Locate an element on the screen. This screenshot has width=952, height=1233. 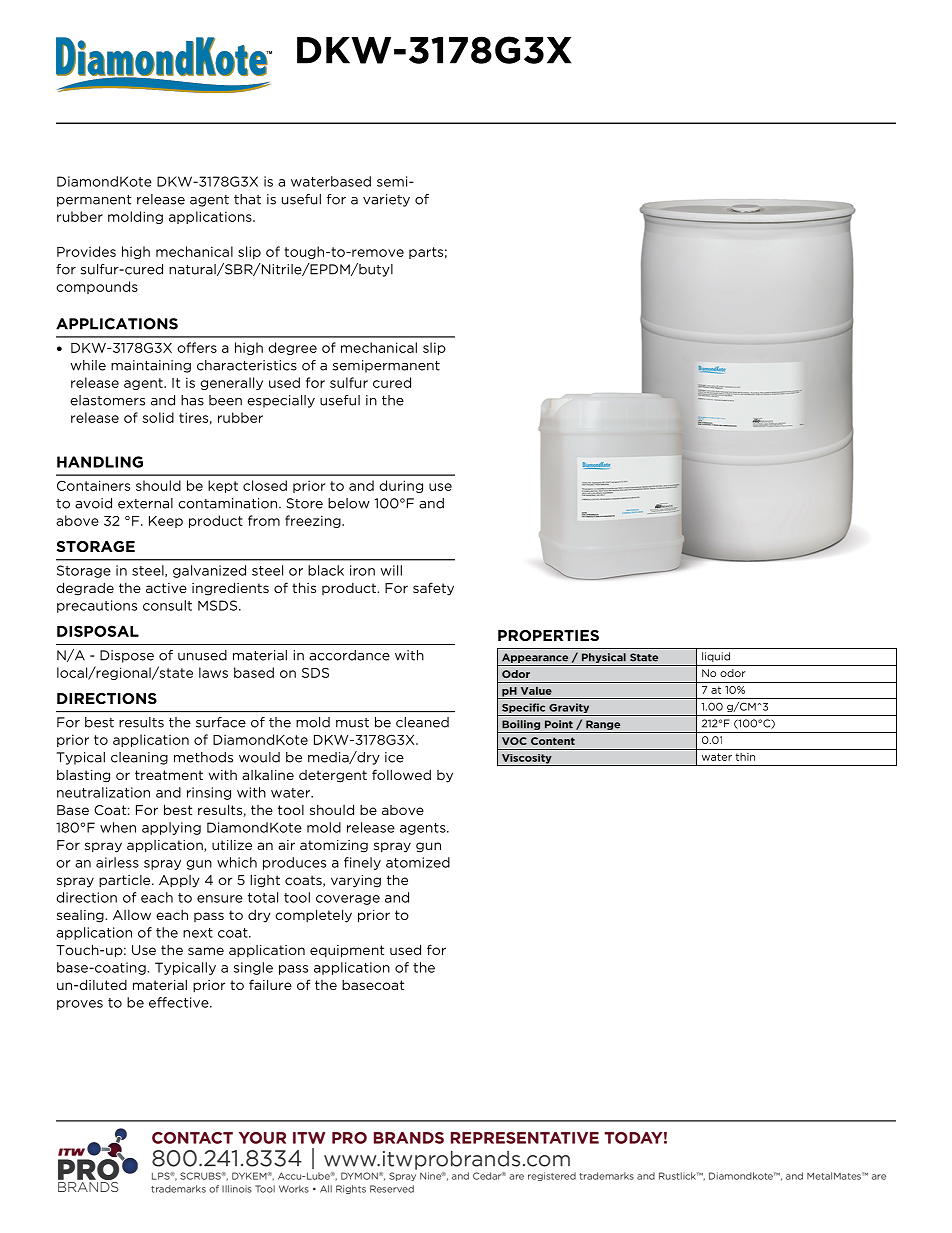
Range is located at coordinates (603, 725).
